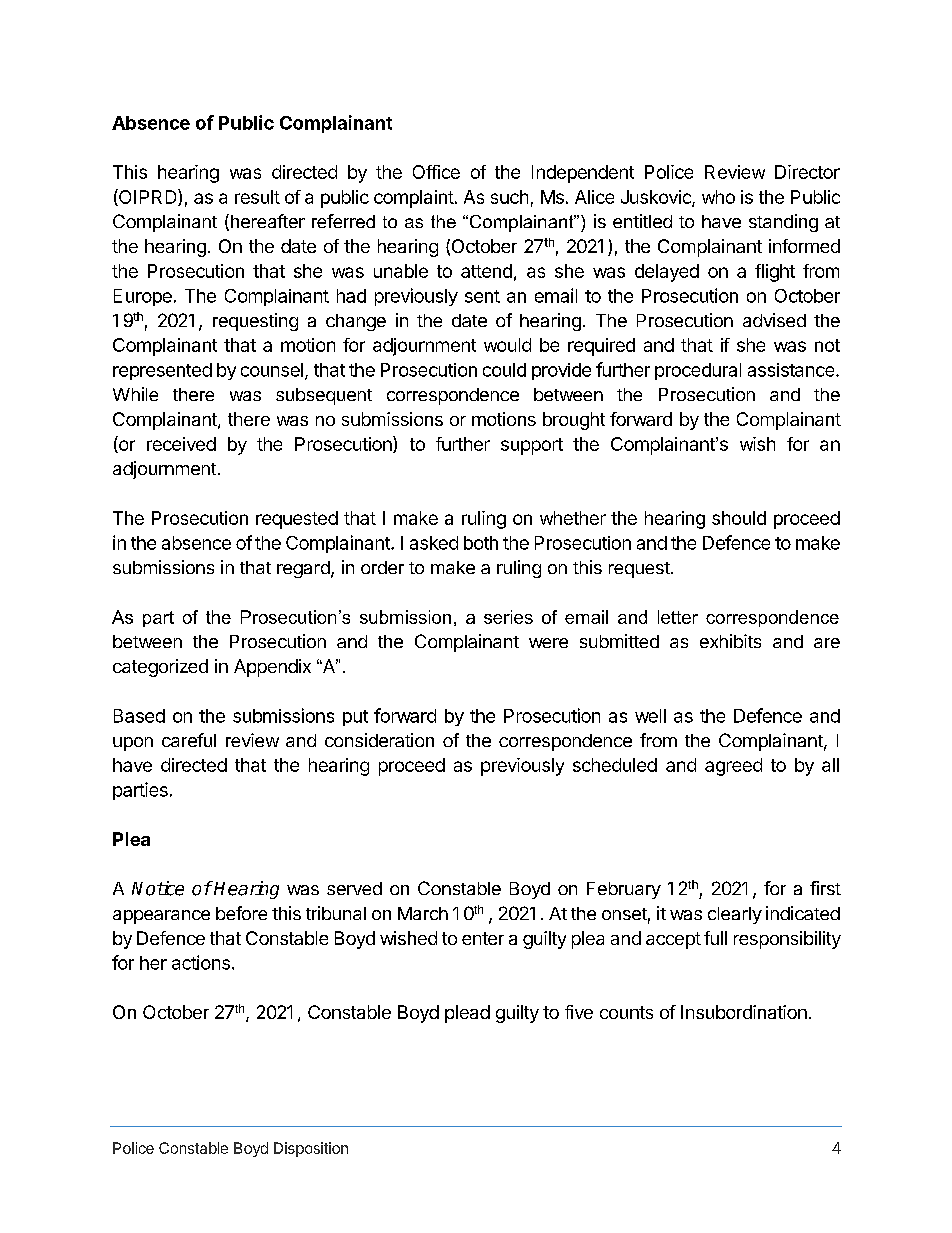 The width and height of the image is (952, 1233). What do you see at coordinates (718, 197) in the image?
I see `who` at bounding box center [718, 197].
